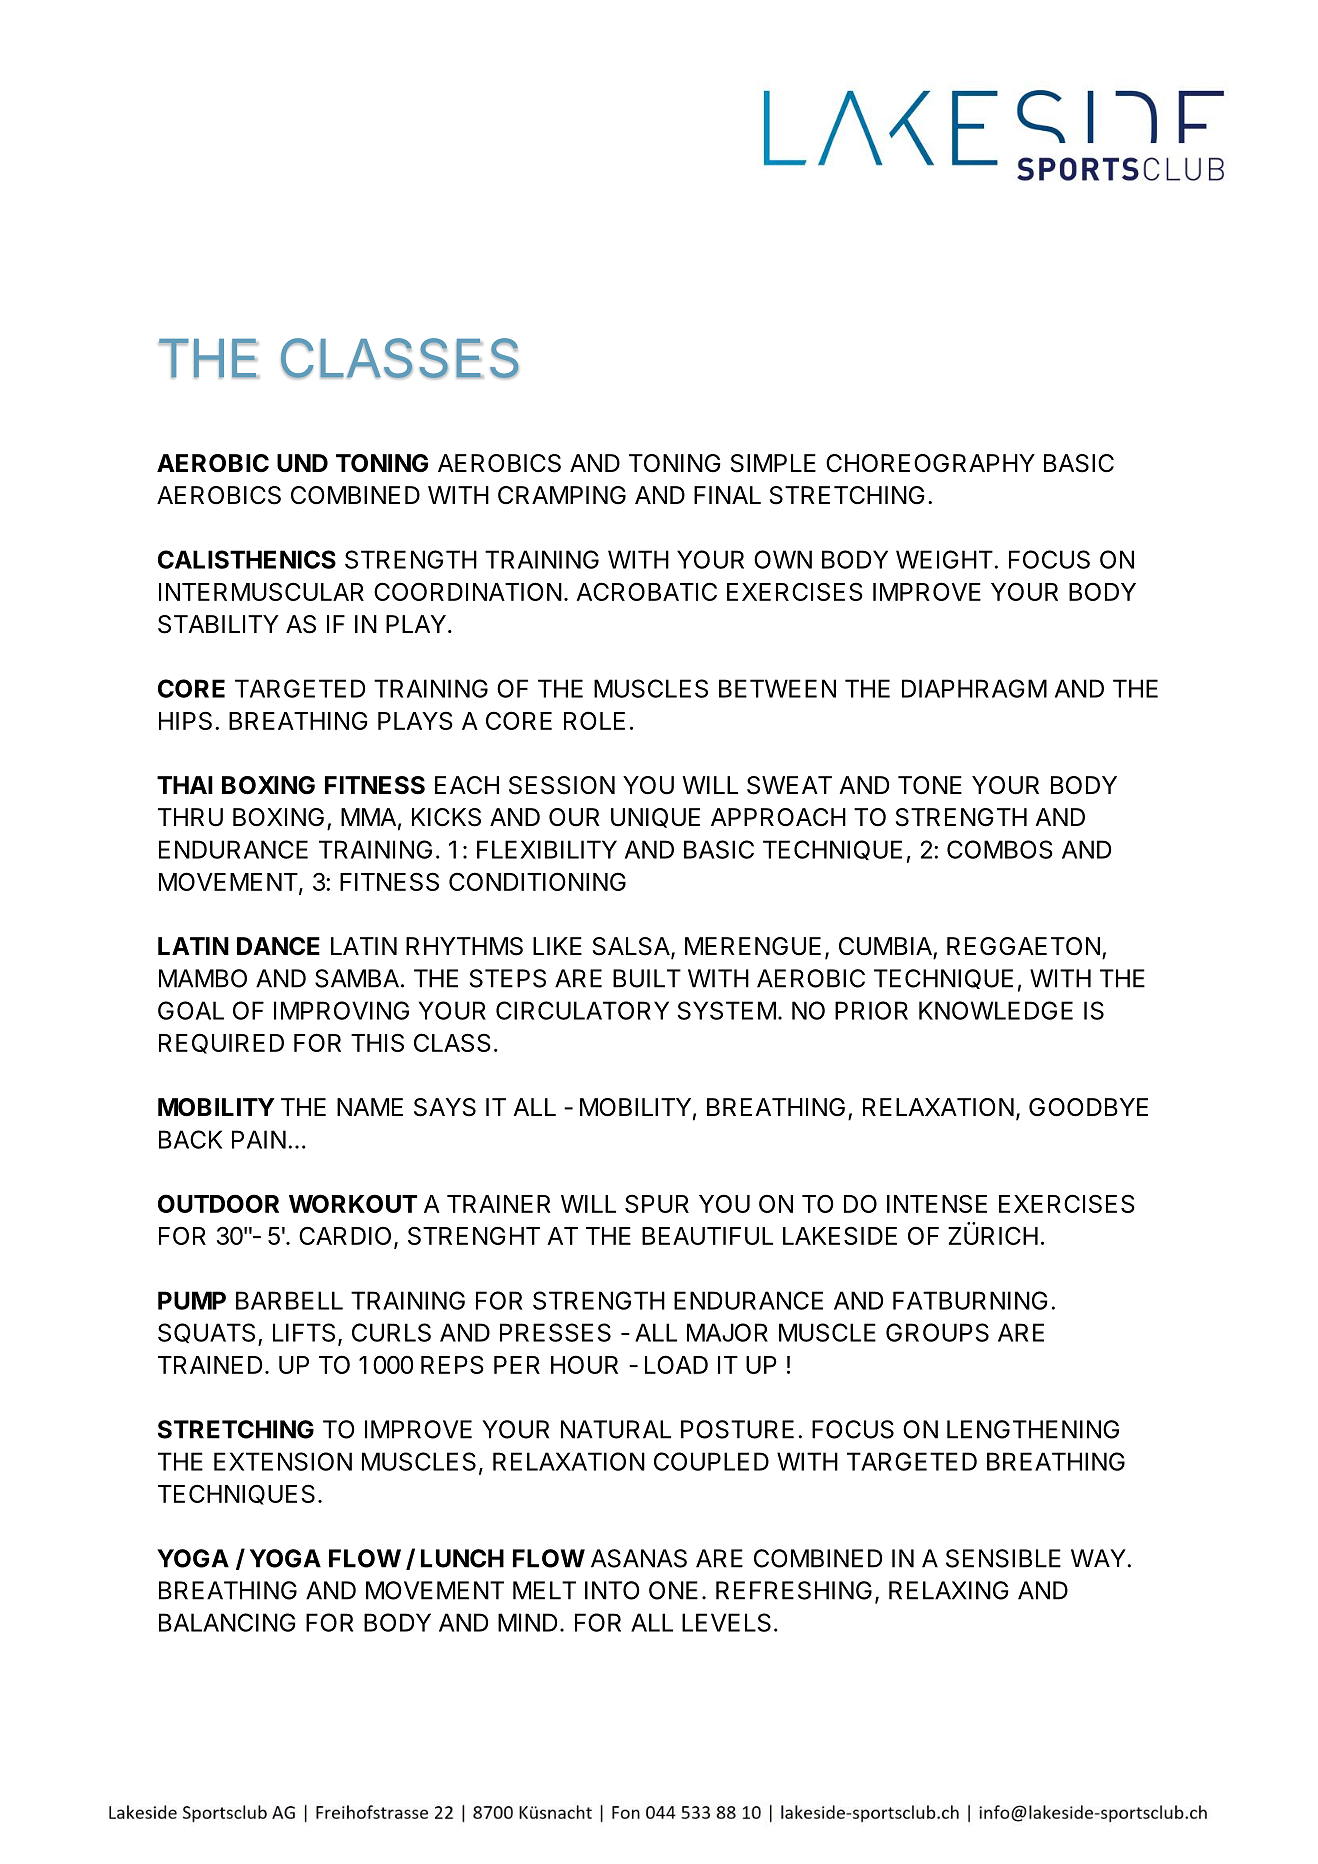 This screenshot has width=1318, height=1864. I want to click on CRAMPING, so click(562, 495).
